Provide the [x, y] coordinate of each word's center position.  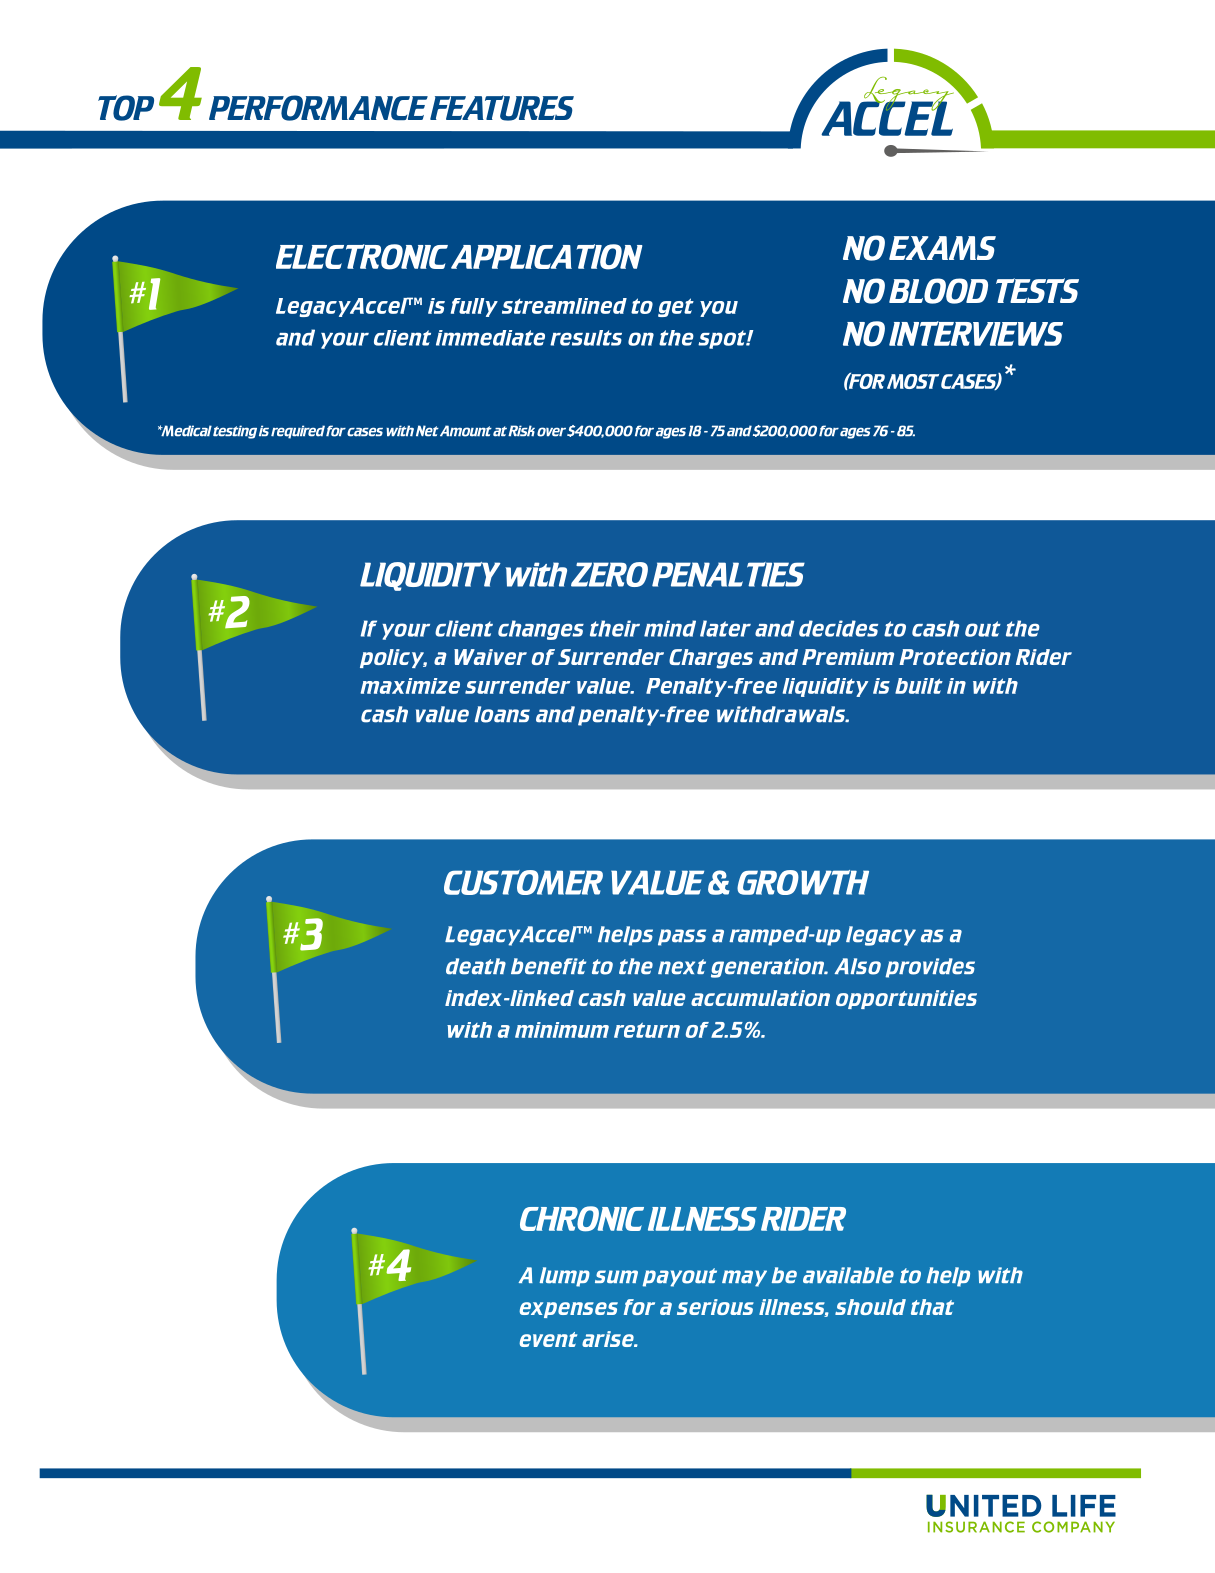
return [647, 1030]
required [298, 432]
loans [502, 714]
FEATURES [502, 108]
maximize [410, 686]
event [548, 1339]
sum [616, 1277]
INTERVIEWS [976, 333]
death [476, 966]
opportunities [906, 999]
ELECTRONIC [362, 257]
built [919, 686]
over [551, 432]
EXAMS [942, 248]
